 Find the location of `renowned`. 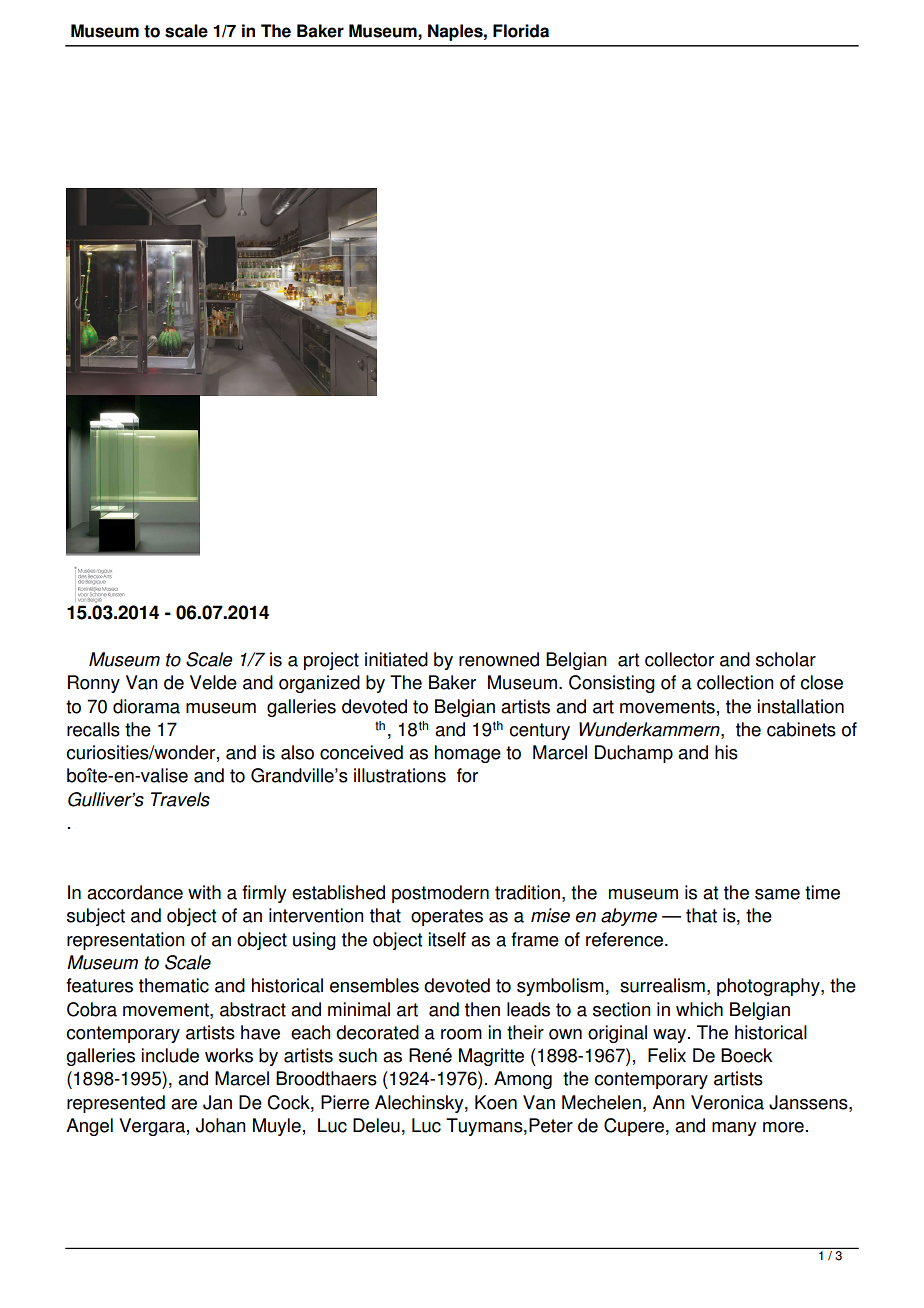

renowned is located at coordinates (499, 659).
